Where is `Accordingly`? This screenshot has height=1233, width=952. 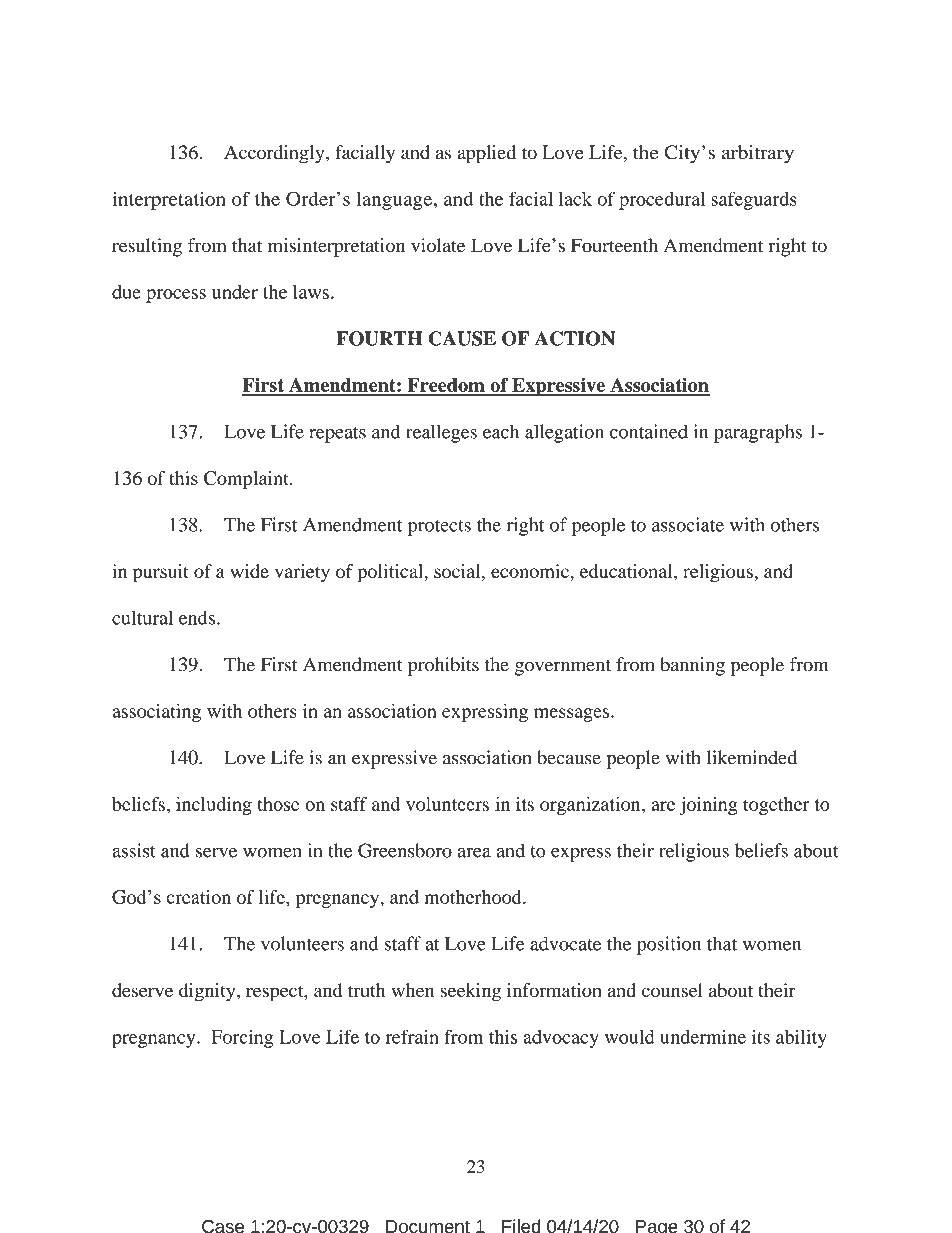 Accordingly is located at coordinates (275, 154).
